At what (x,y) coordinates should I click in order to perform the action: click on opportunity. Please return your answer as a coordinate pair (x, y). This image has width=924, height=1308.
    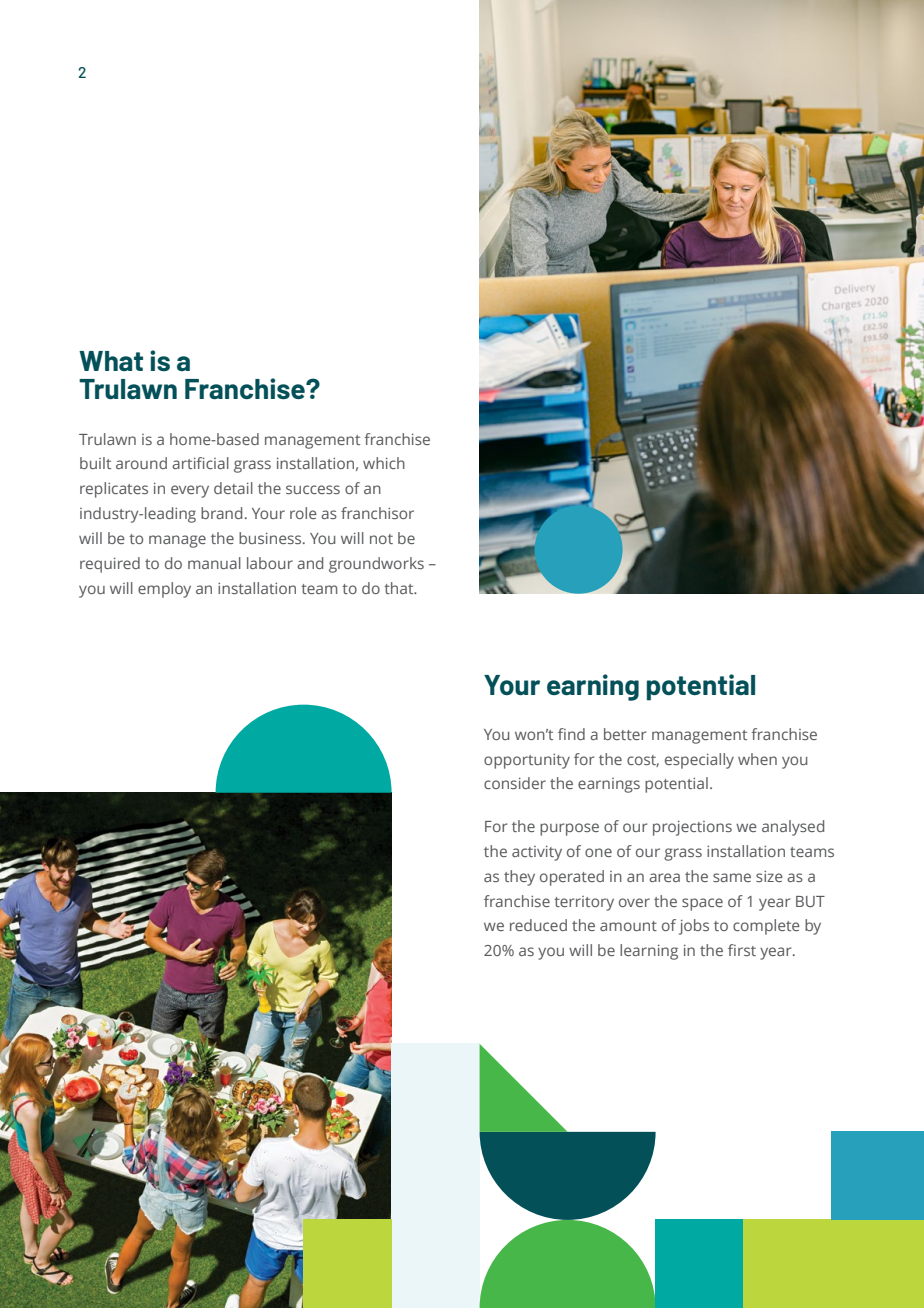
    Looking at the image, I should click on (527, 761).
